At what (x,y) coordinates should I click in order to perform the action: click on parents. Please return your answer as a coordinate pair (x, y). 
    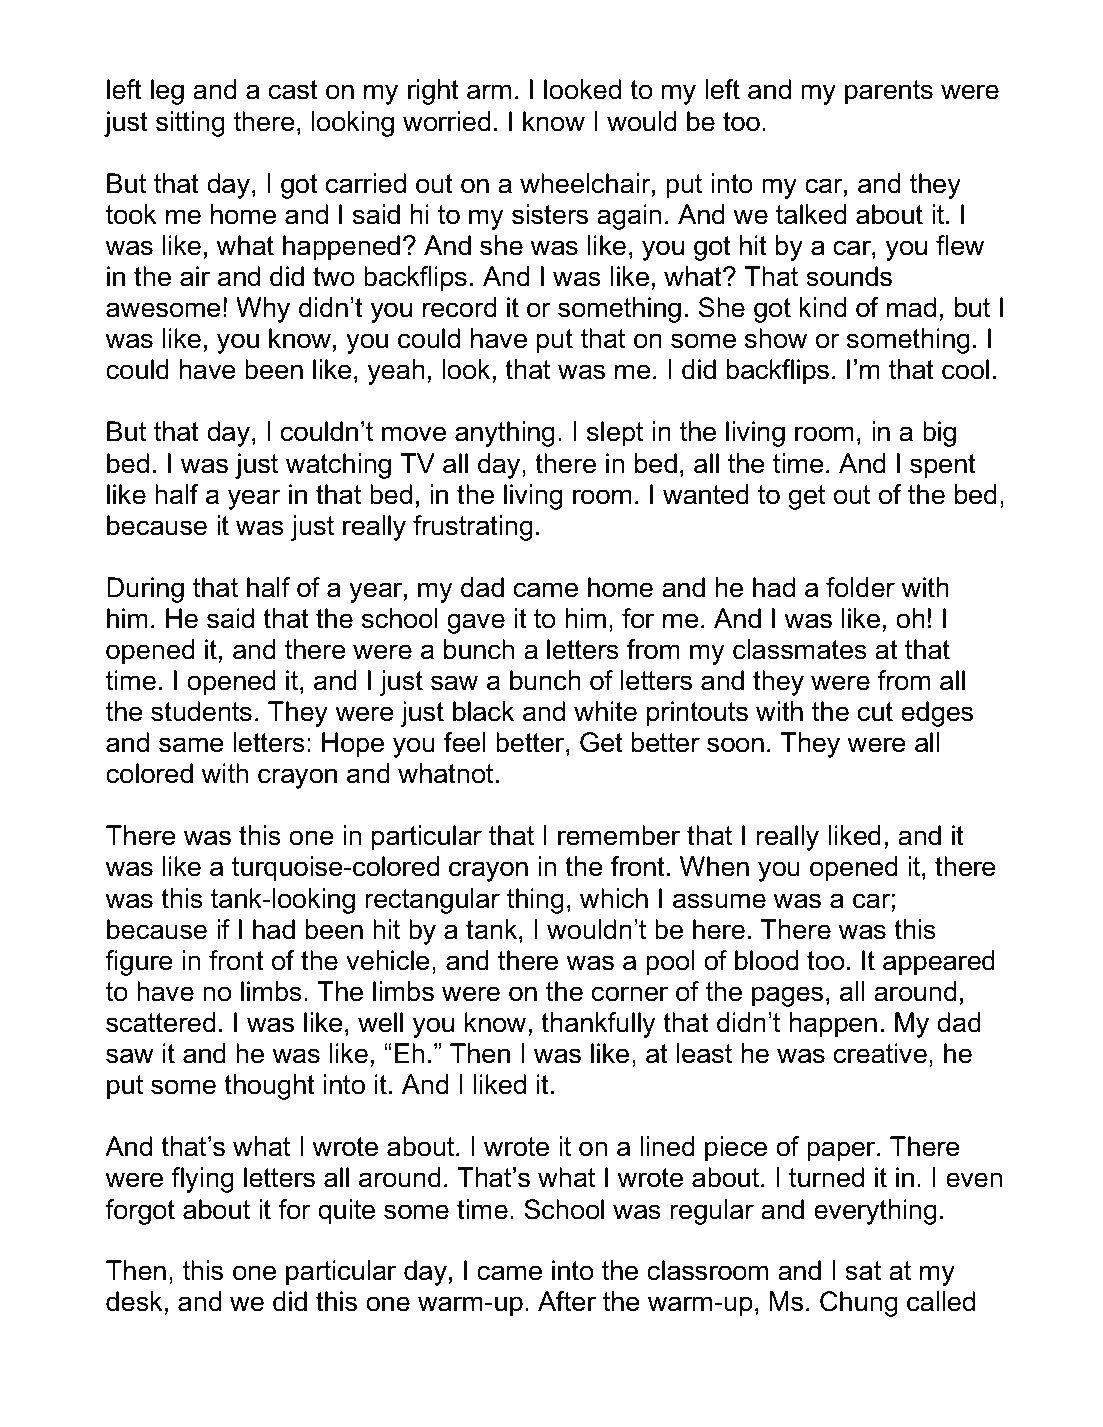
    Looking at the image, I should click on (889, 92).
